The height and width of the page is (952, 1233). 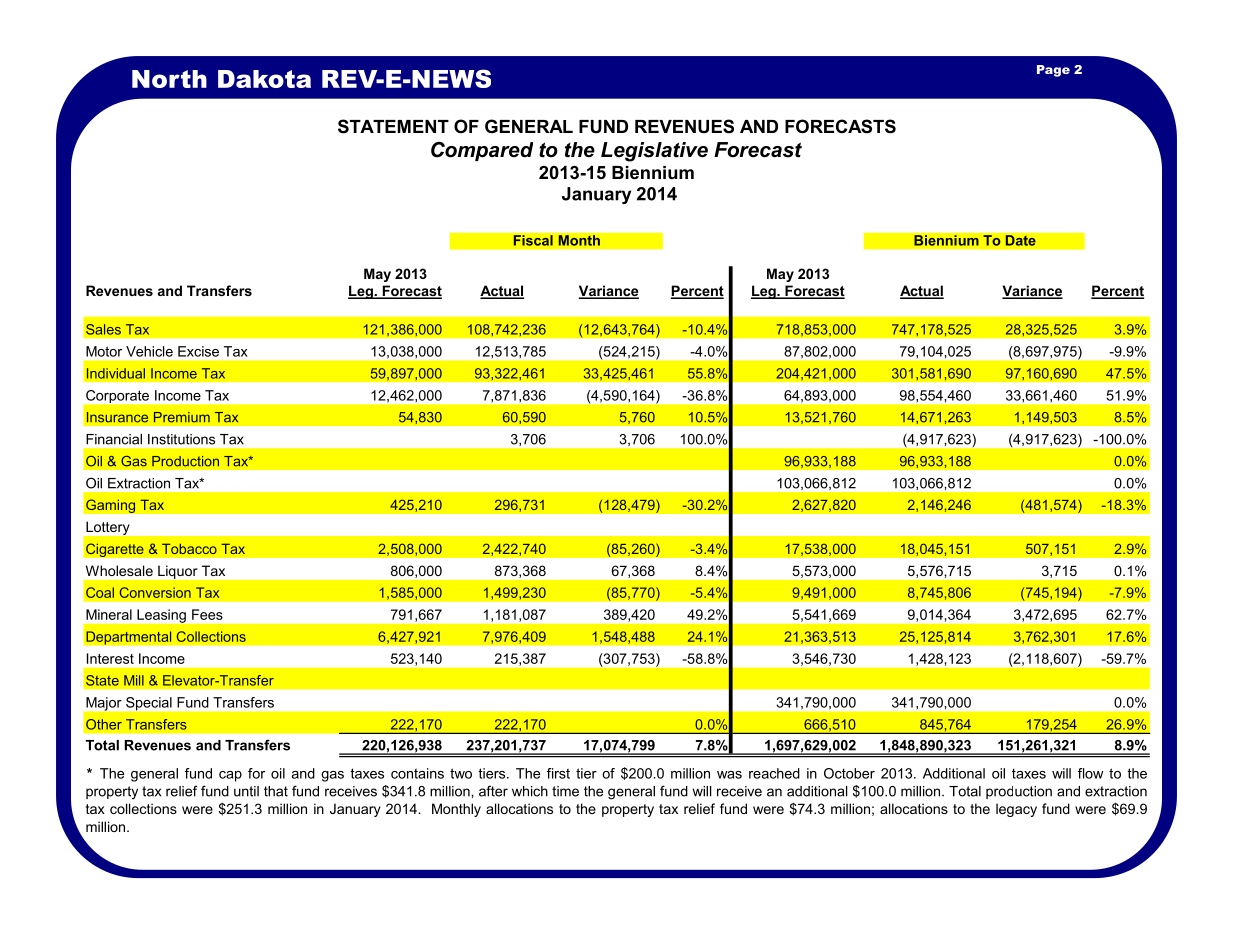 I want to click on Date, so click(x=1020, y=240).
